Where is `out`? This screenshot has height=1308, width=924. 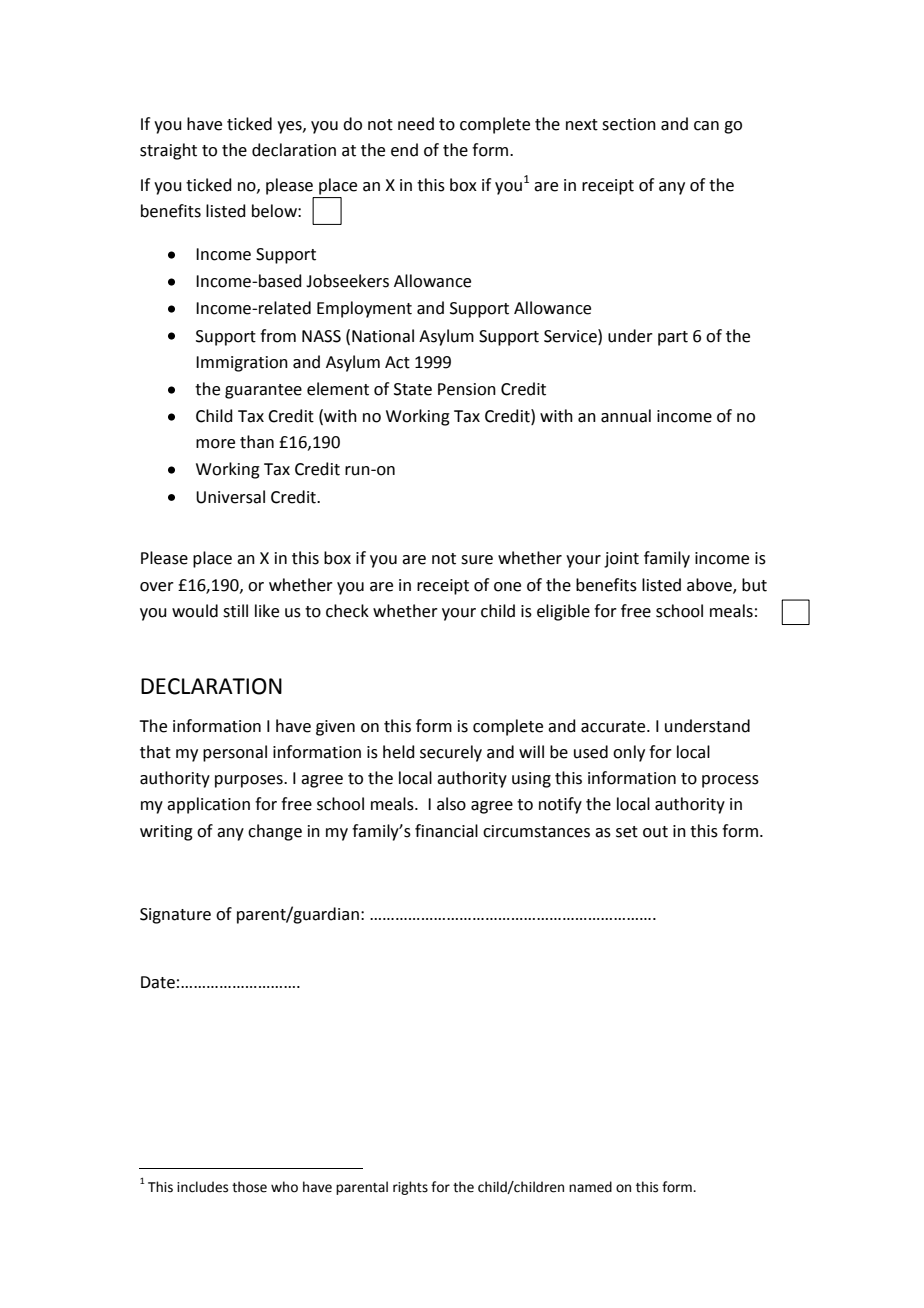
out is located at coordinates (655, 832).
